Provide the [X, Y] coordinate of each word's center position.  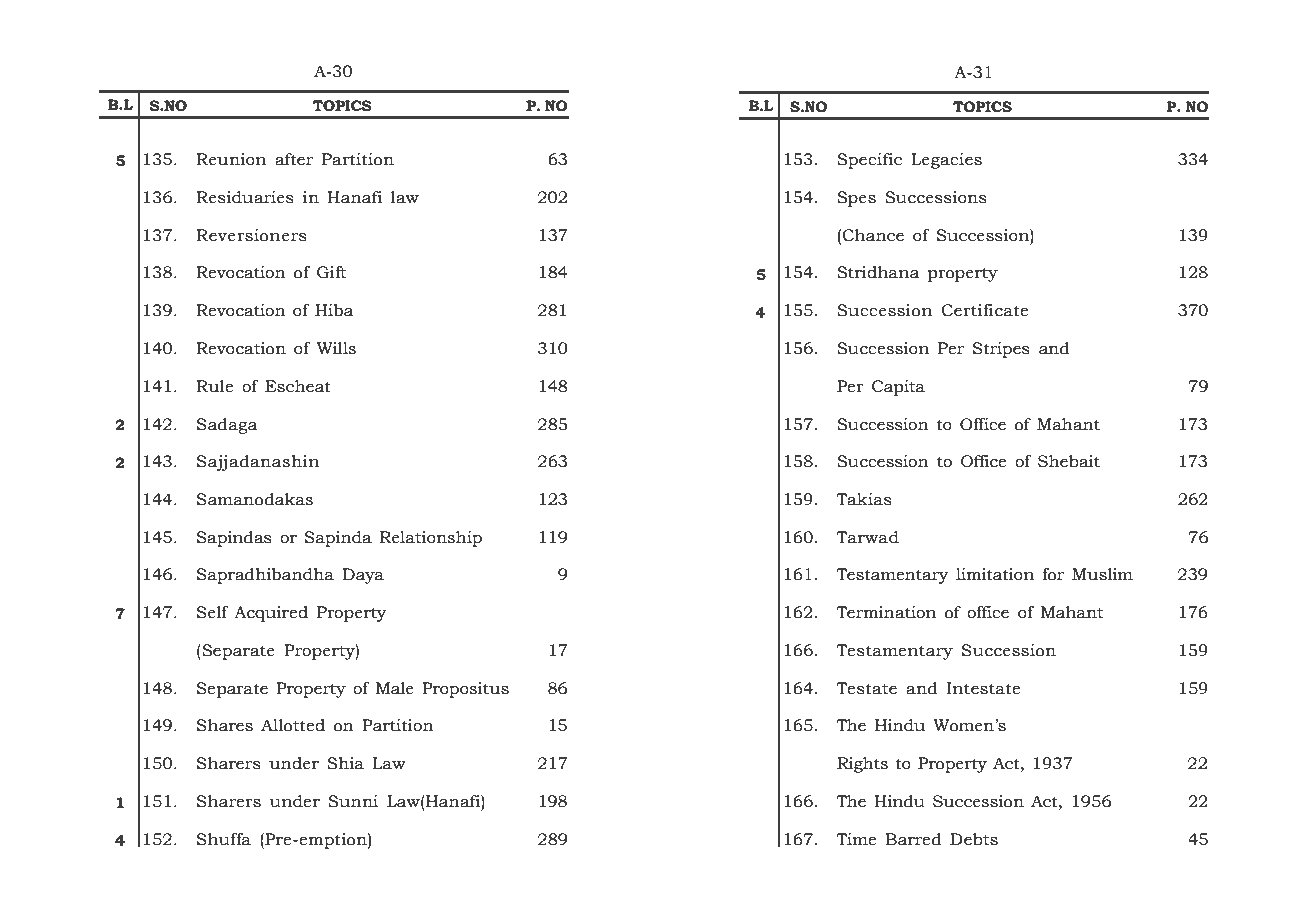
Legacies [946, 161]
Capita [898, 388]
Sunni [353, 801]
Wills [336, 348]
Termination [886, 612]
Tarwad [867, 537]
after [294, 159]
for [1053, 574]
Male [395, 688]
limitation [995, 574]
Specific [869, 161]
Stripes [1001, 350]
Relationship [431, 539]
